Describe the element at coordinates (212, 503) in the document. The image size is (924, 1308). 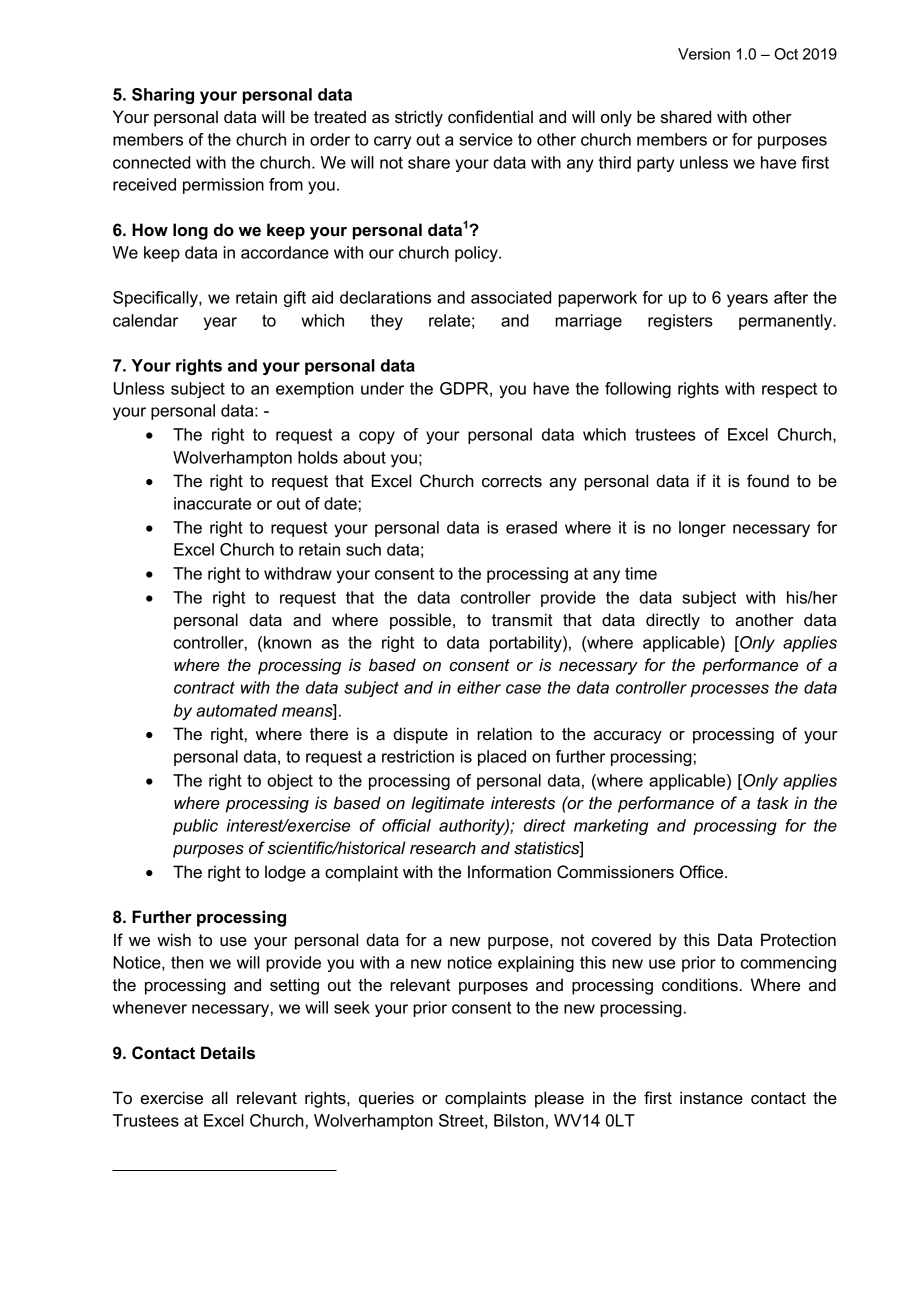
I see `inaccurate` at that location.
